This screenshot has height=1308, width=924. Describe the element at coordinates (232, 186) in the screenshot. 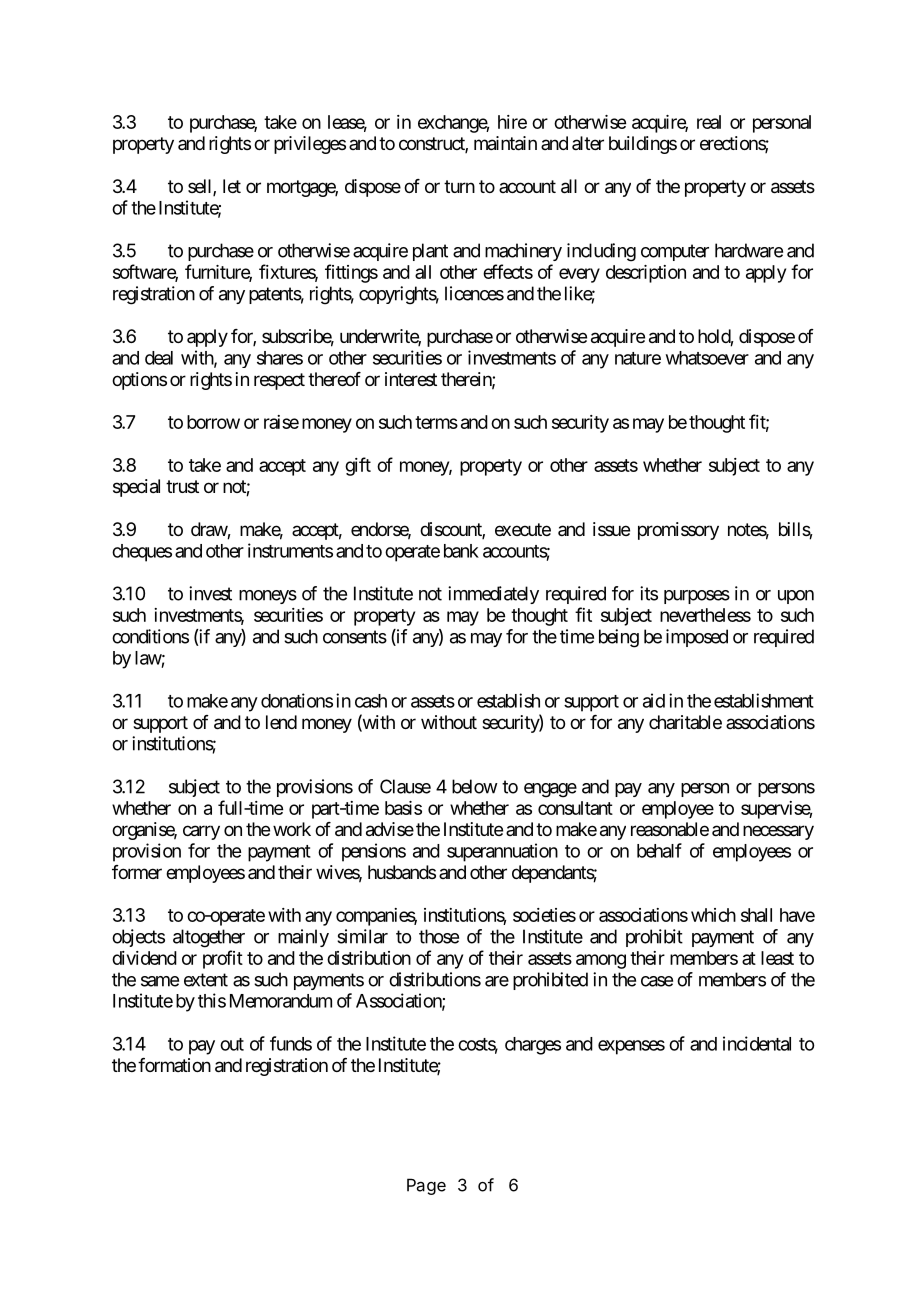

I see `let` at that location.
